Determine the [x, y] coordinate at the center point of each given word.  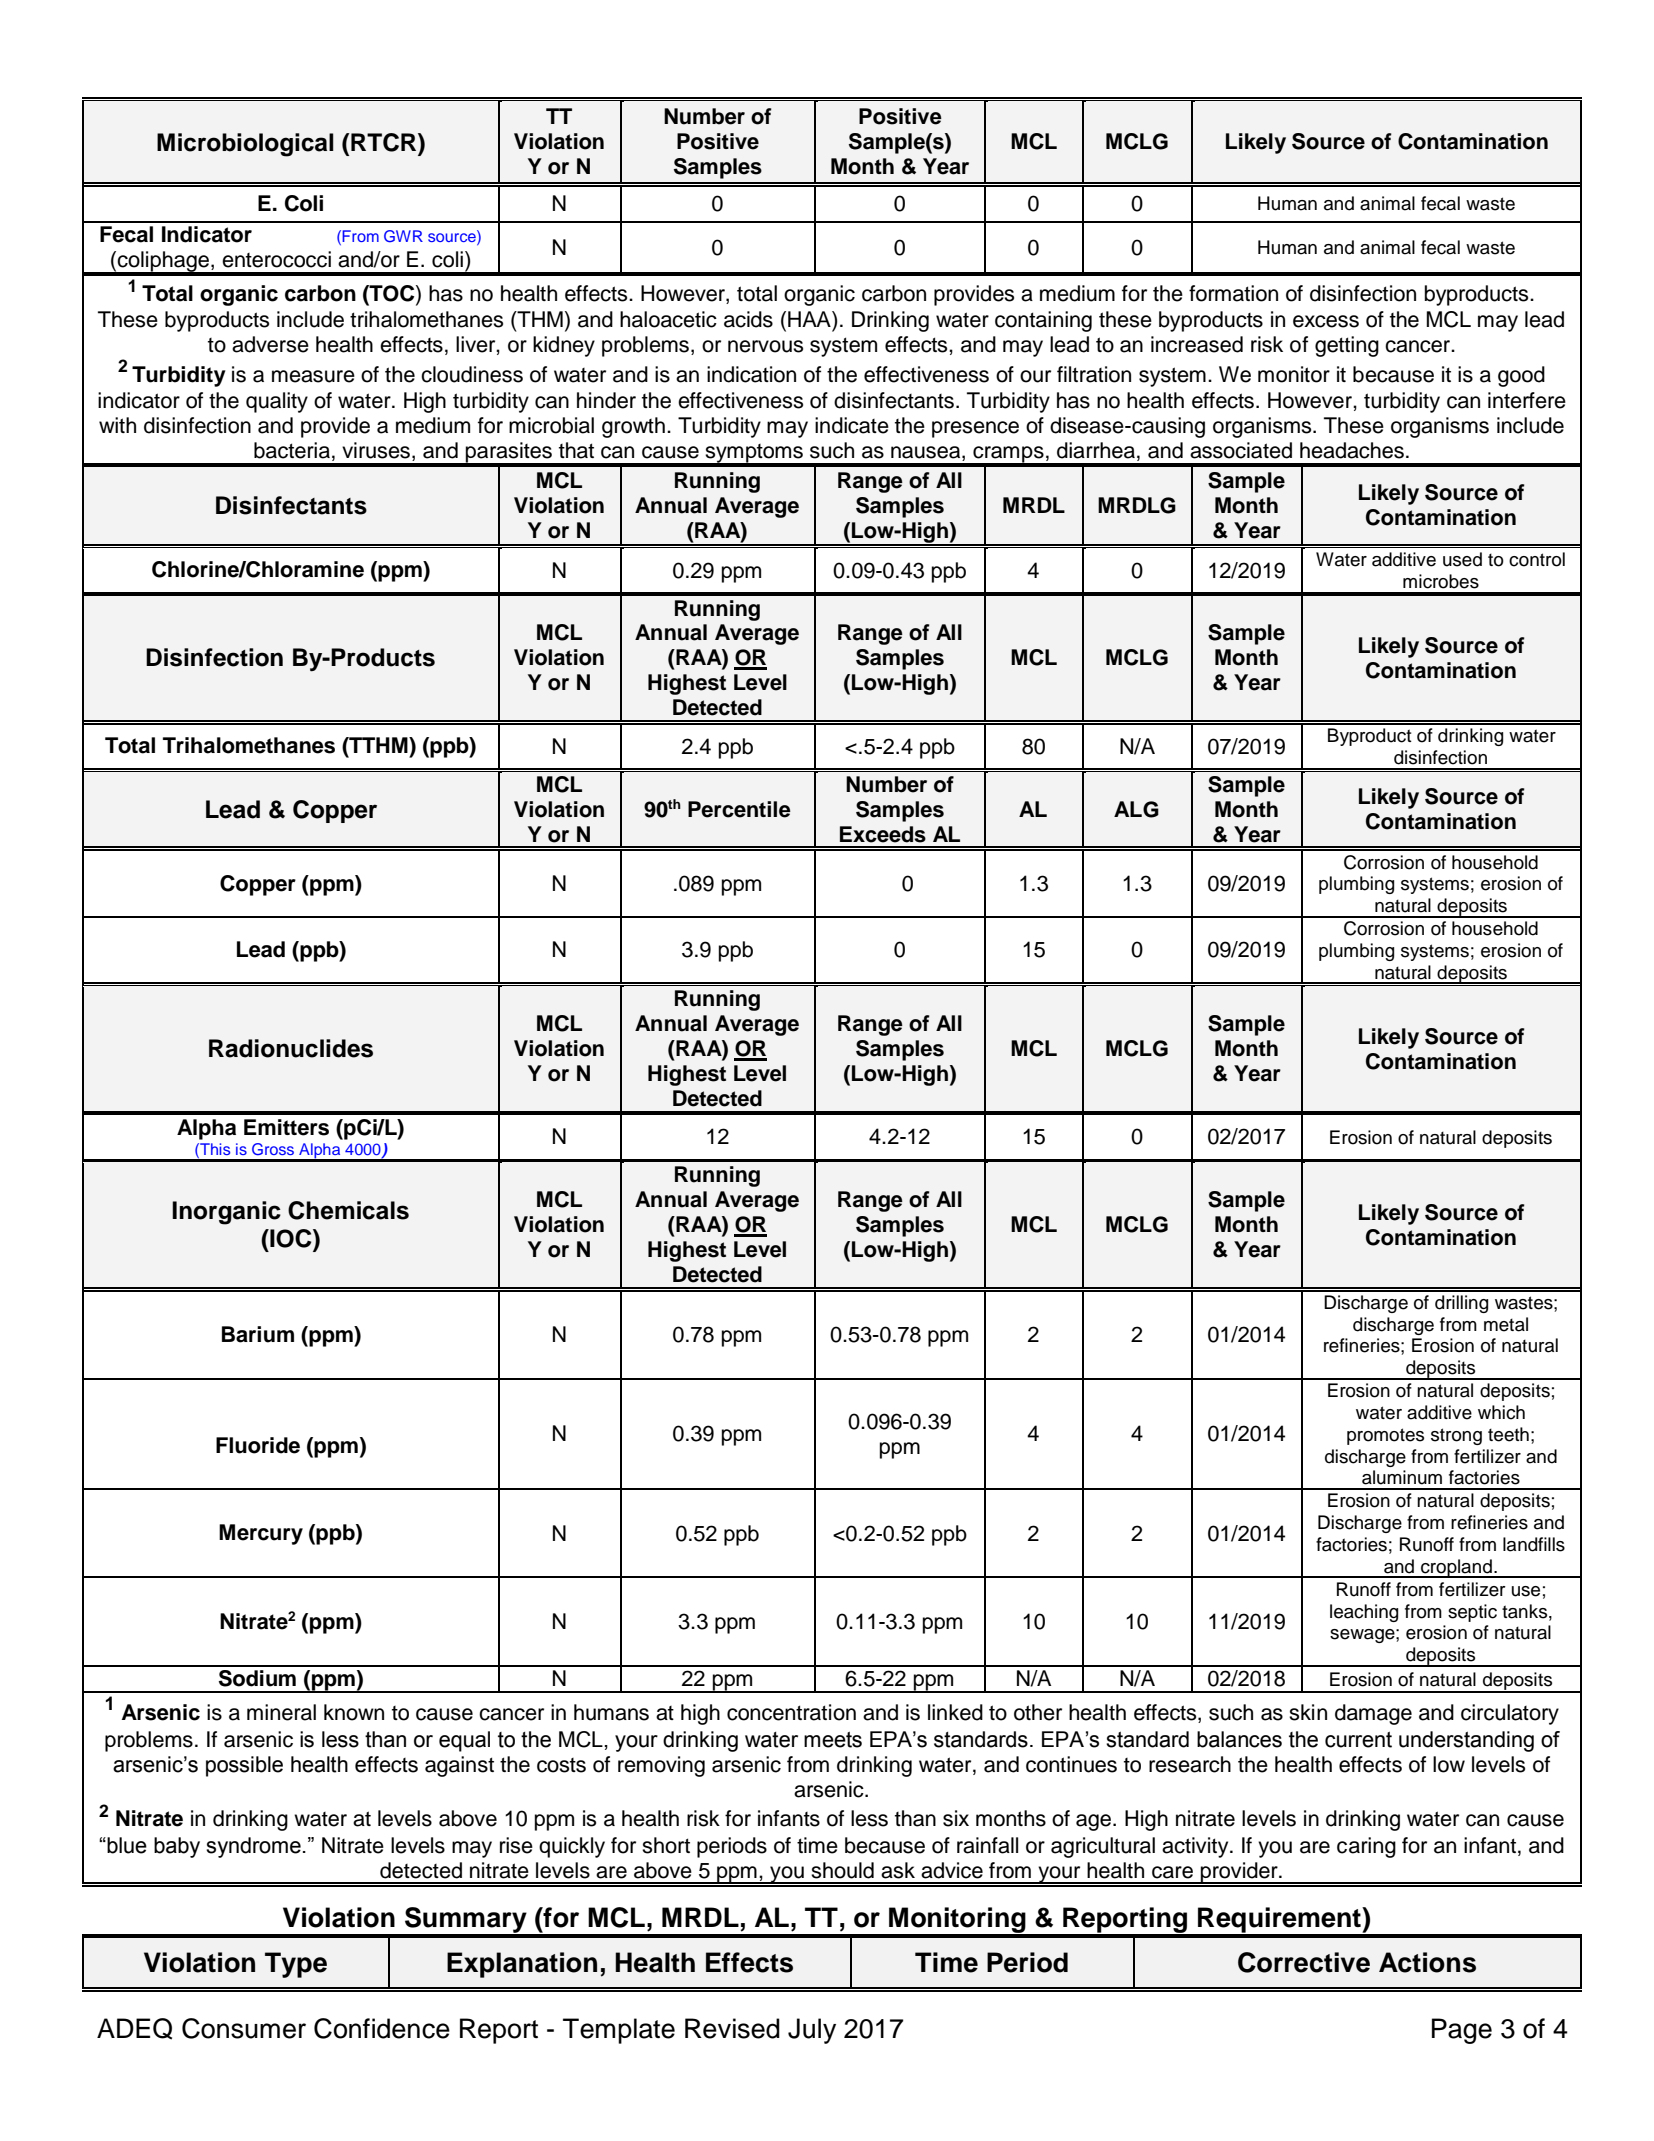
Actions [1427, 1962]
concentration [791, 1712]
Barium [258, 1334]
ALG [1136, 809]
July [812, 2031]
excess [1326, 321]
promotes [1385, 1436]
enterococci [276, 259]
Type [296, 1965]
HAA [810, 319]
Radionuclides [291, 1048]
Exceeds [883, 834]
